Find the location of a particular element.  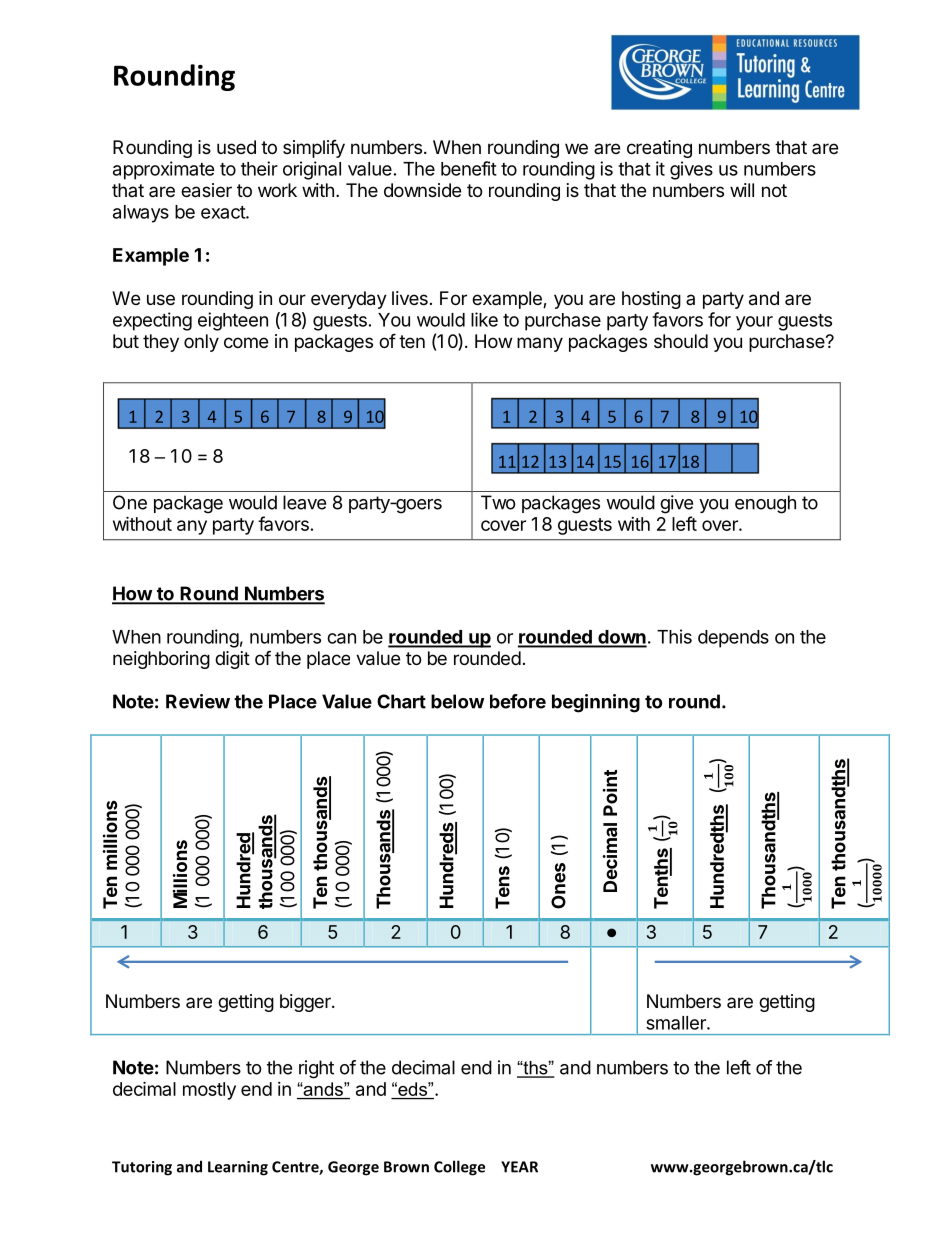

should is located at coordinates (681, 341).
